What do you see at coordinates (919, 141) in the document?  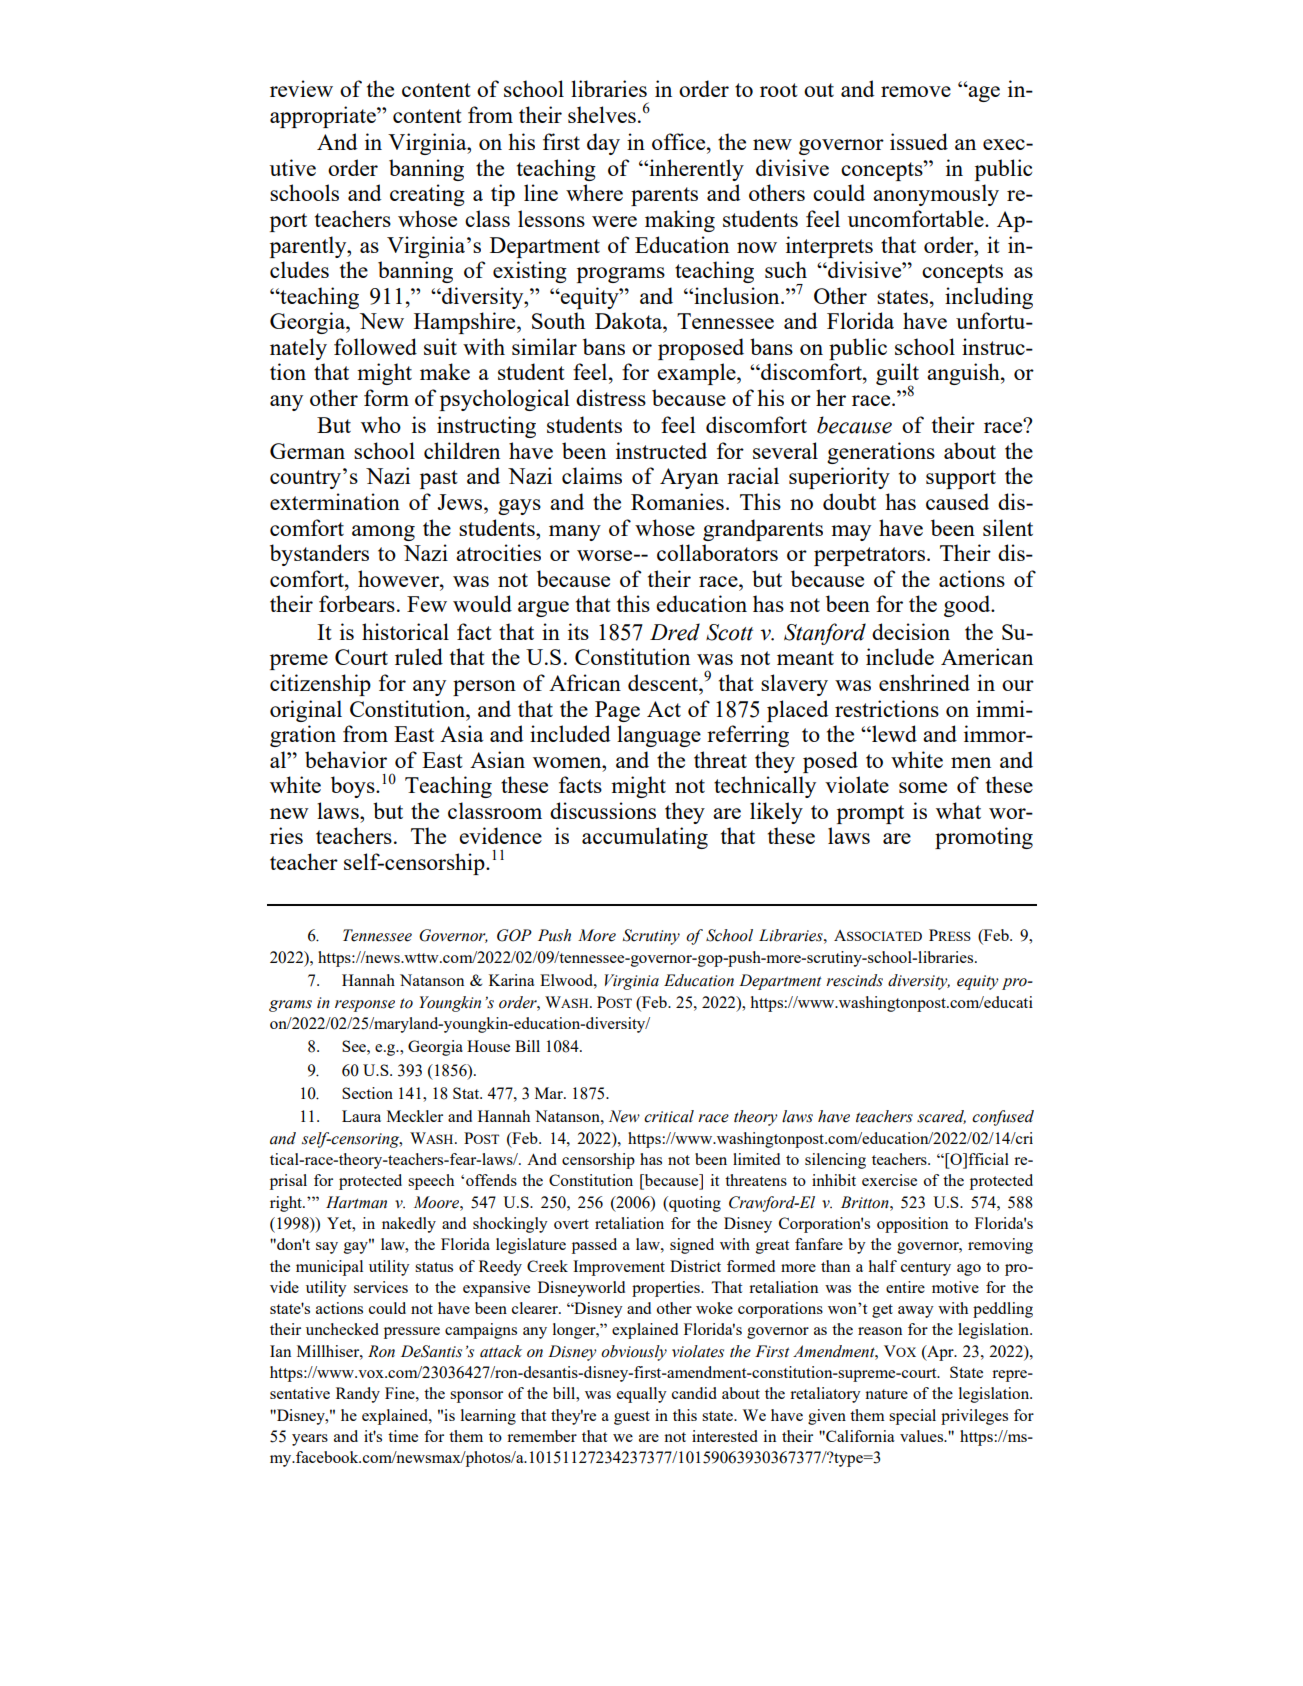 I see `issued` at bounding box center [919, 141].
